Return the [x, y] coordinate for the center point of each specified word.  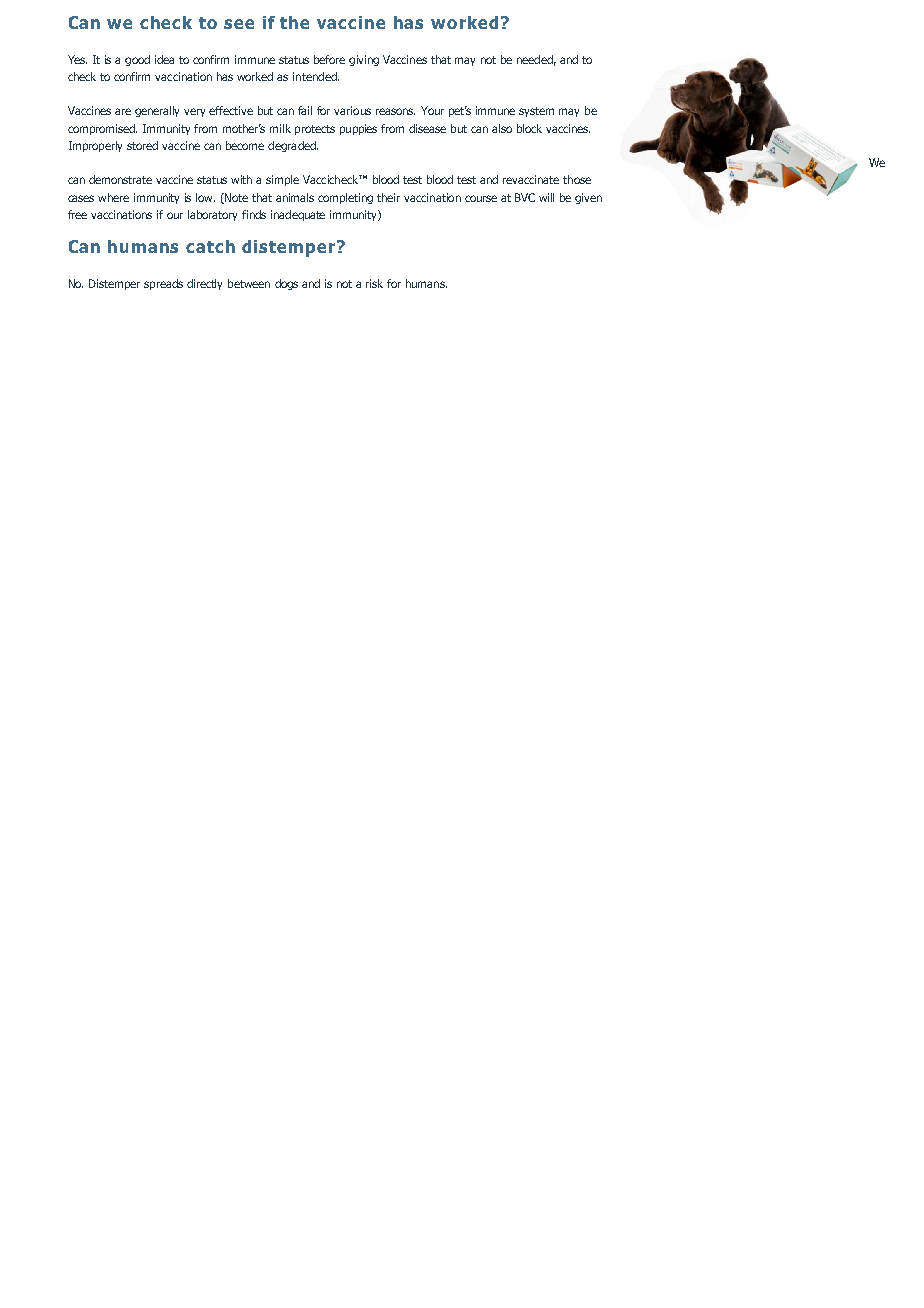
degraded [293, 146]
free [77, 214]
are [123, 111]
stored [142, 145]
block [529, 128]
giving [364, 60]
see [239, 24]
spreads [163, 284]
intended [316, 76]
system [536, 112]
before [329, 59]
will [546, 197]
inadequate [298, 215]
